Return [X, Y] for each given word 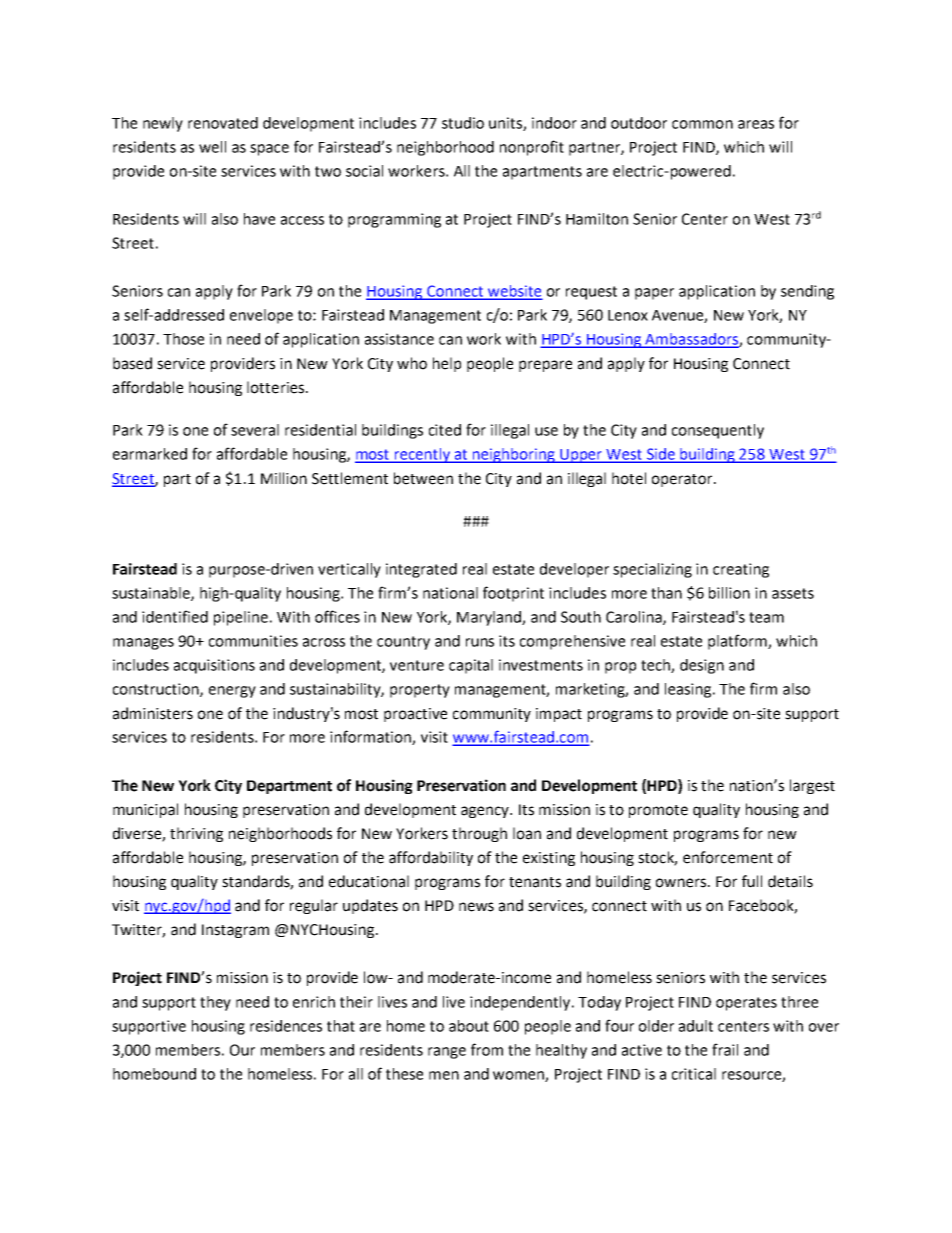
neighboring [514, 455]
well [212, 147]
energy [232, 692]
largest [812, 786]
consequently [718, 431]
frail [725, 1049]
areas [756, 124]
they [215, 1003]
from [487, 1049]
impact [559, 715]
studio [463, 123]
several [255, 430]
